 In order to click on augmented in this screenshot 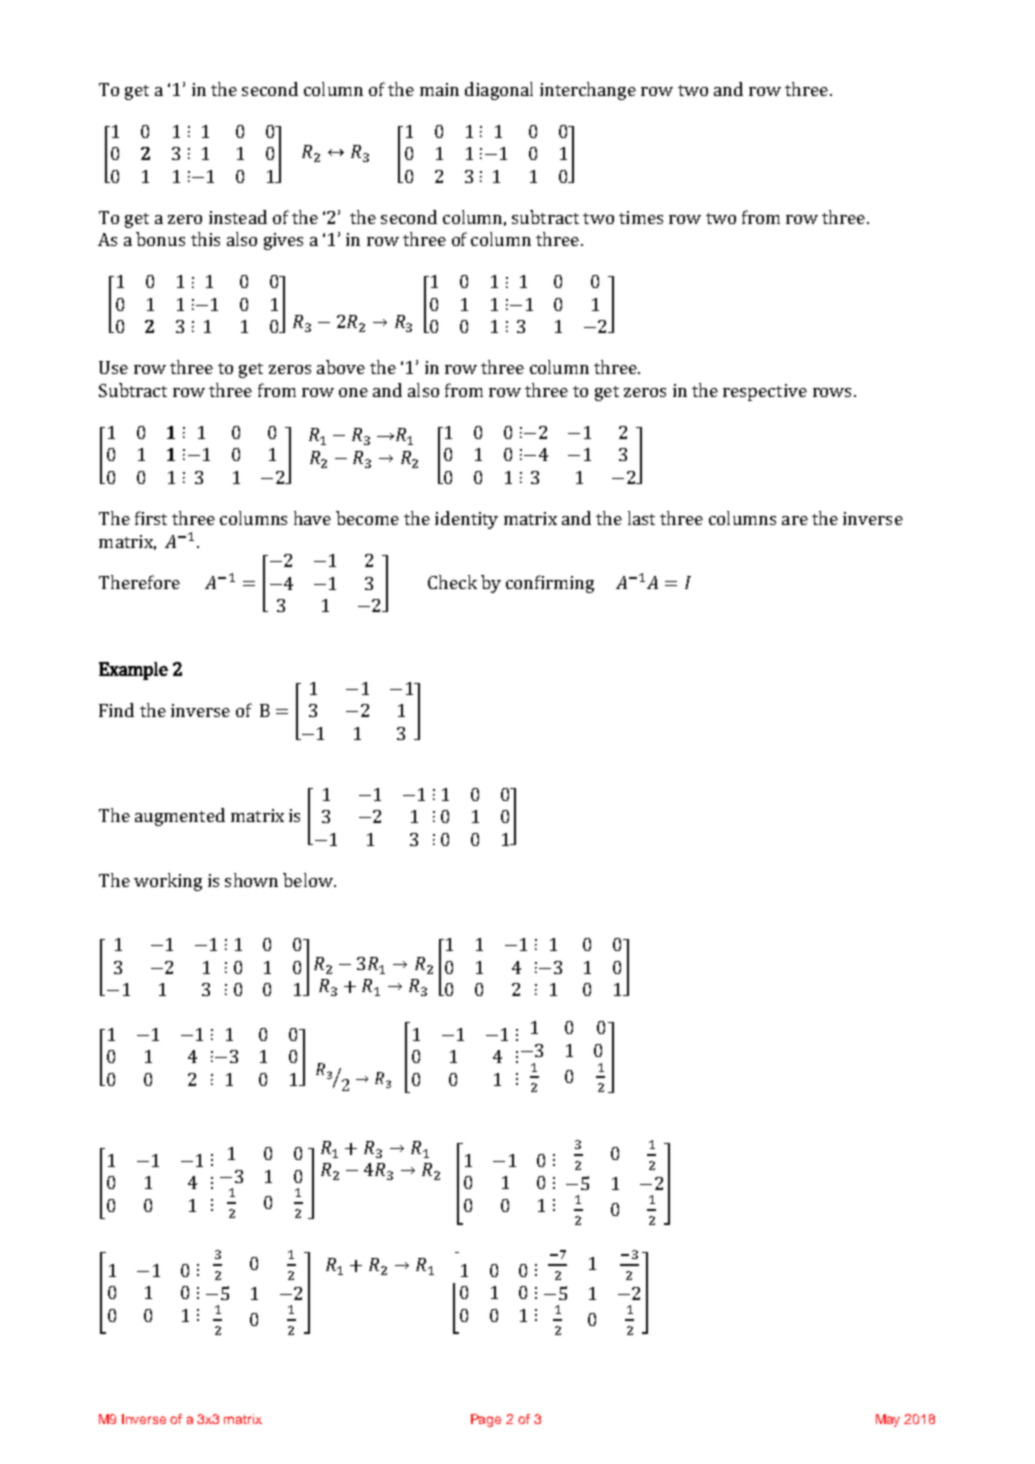, I will do `click(180, 817)`.
